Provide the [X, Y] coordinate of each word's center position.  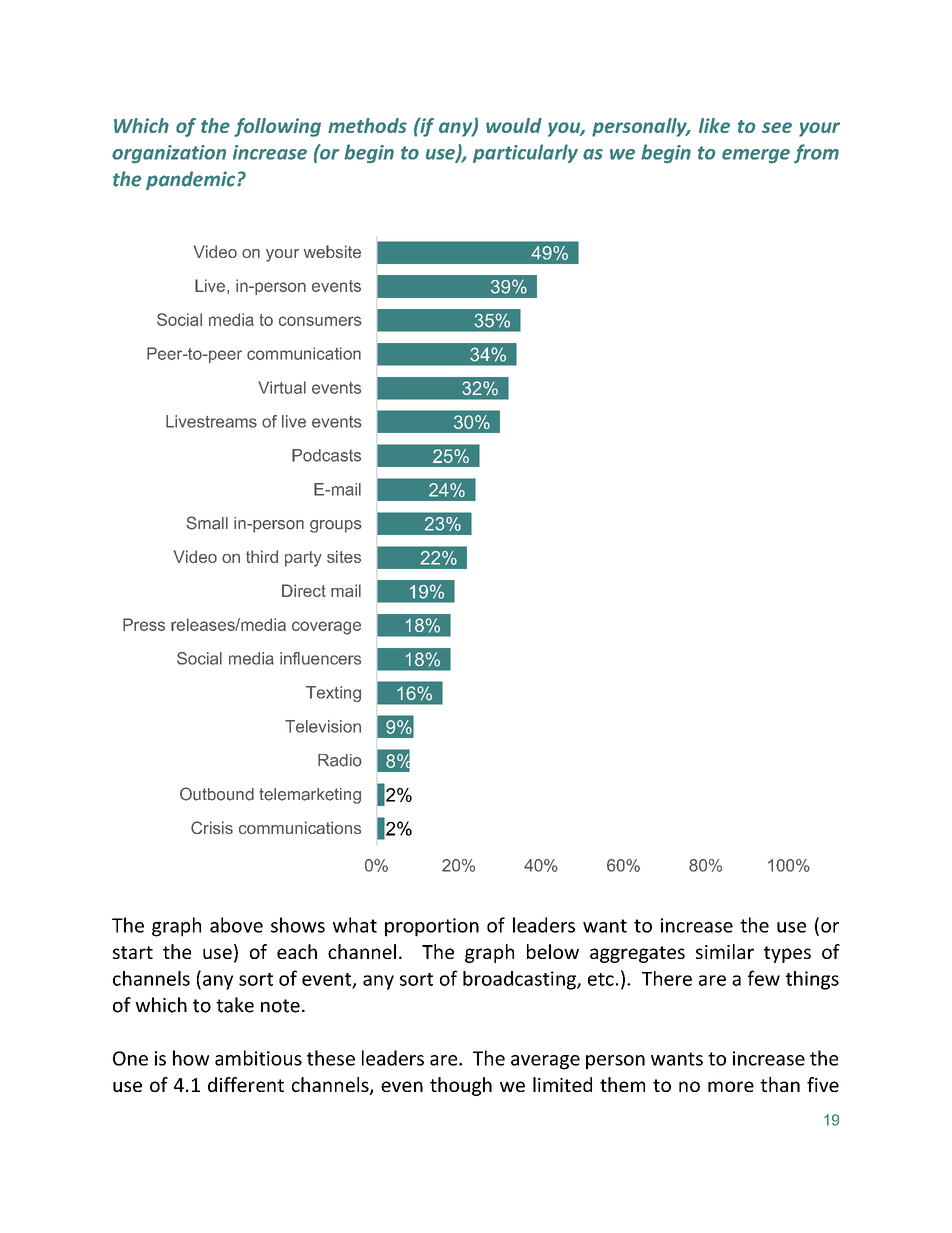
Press [144, 624]
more [731, 1086]
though [461, 1086]
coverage [326, 628]
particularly [525, 153]
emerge [756, 156]
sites [344, 556]
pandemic [192, 180]
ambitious [258, 1058]
